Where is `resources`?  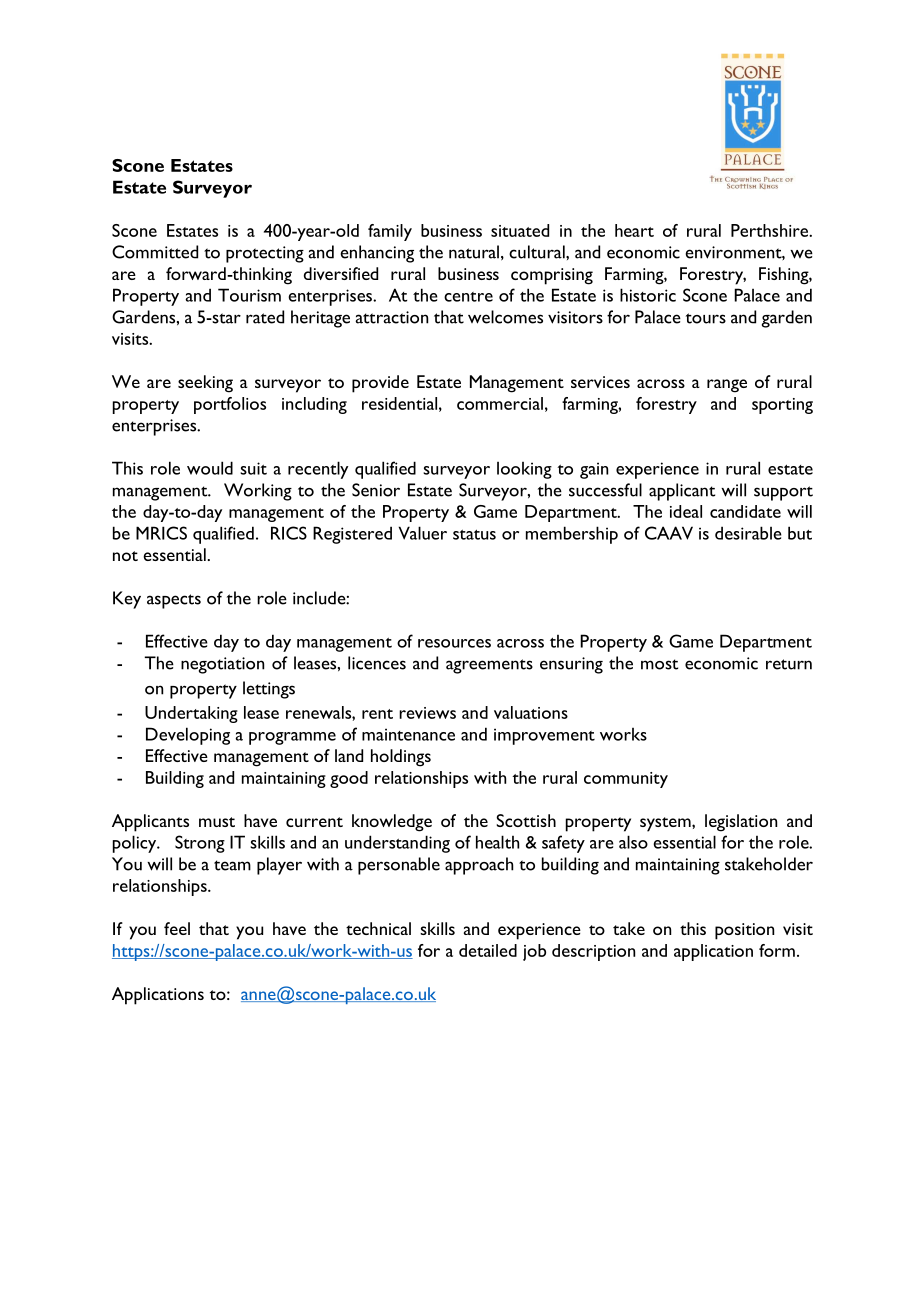
resources is located at coordinates (454, 643).
